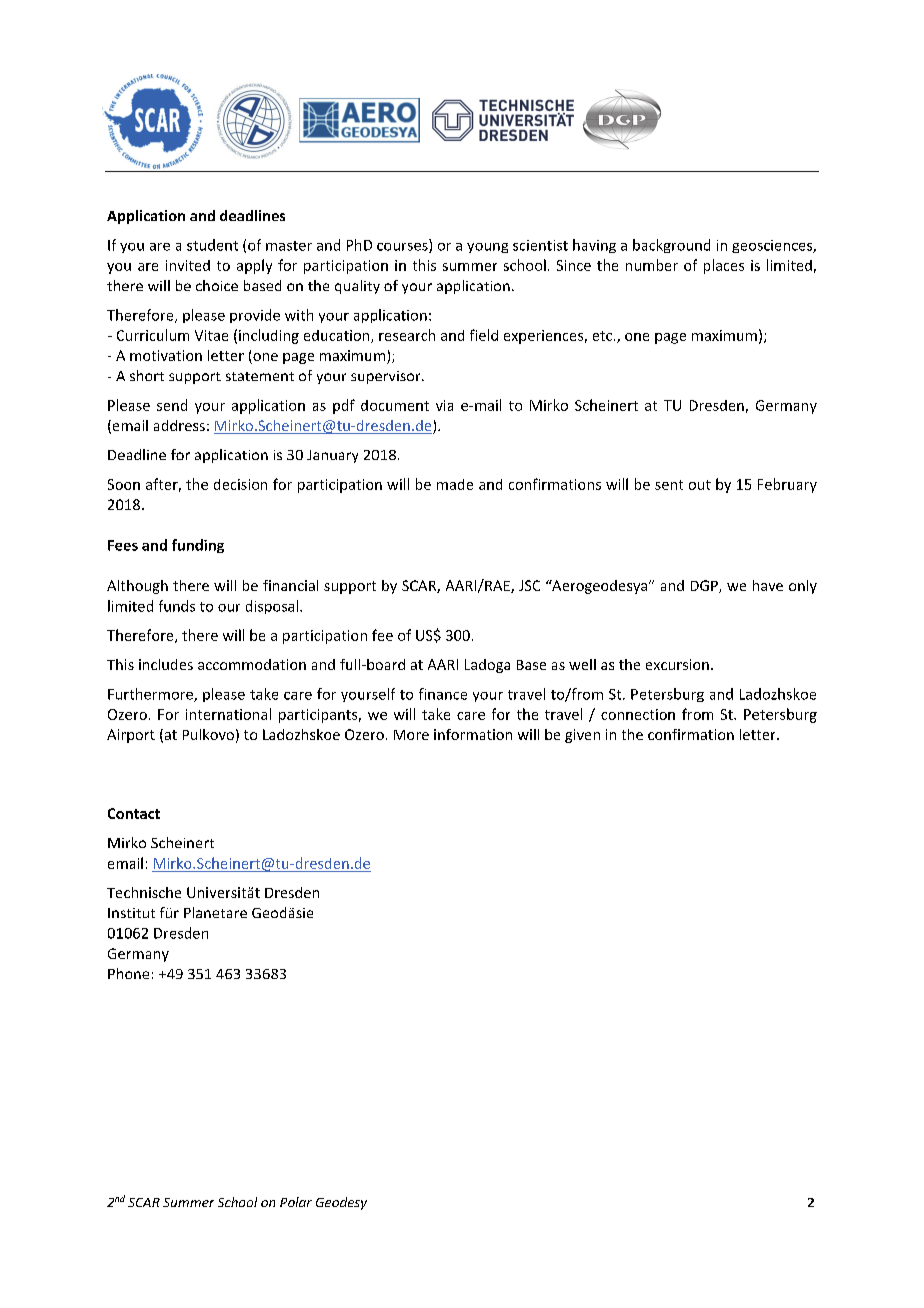  I want to click on places, so click(724, 266).
